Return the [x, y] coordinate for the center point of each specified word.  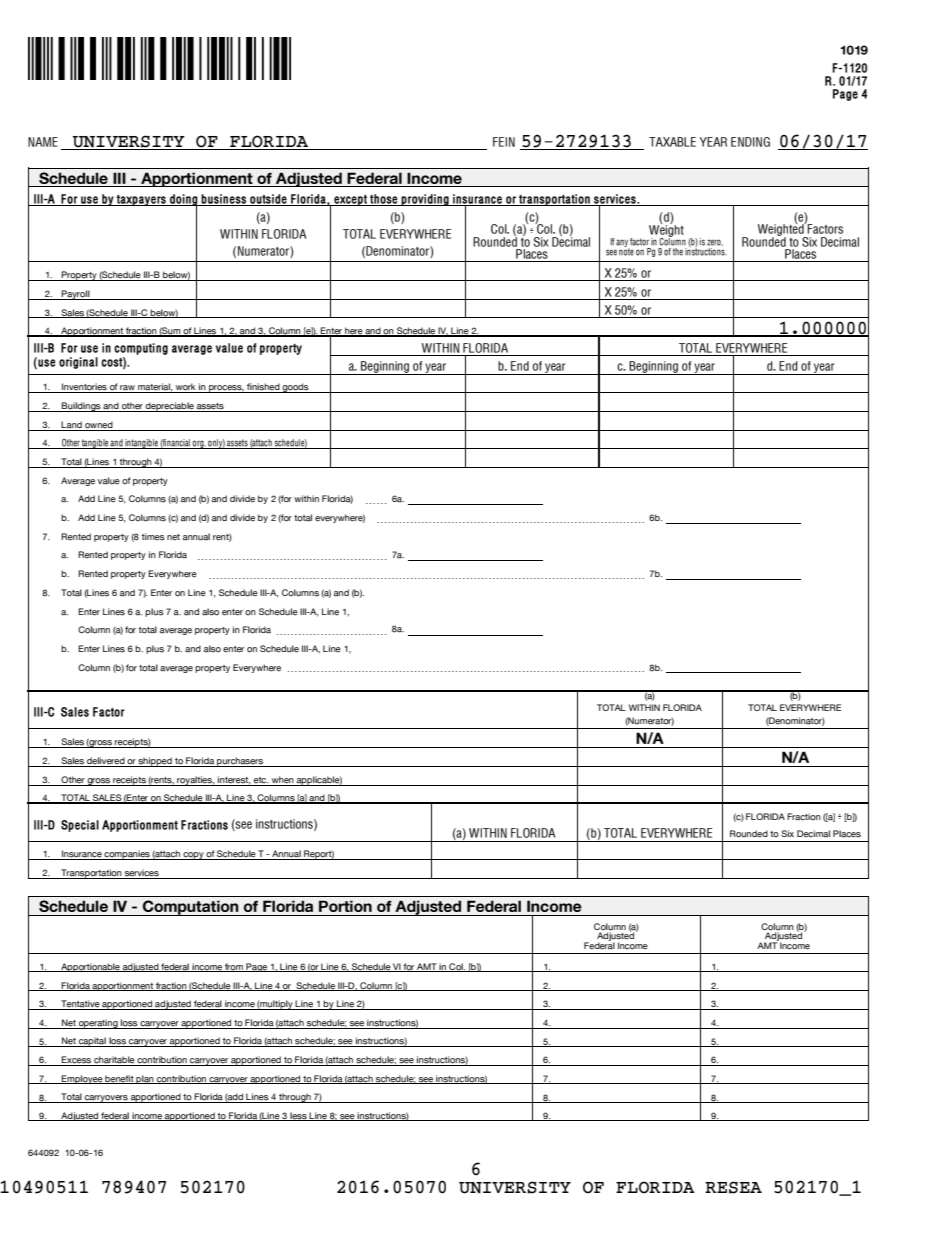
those [384, 200]
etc [261, 780]
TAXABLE [672, 142]
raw [128, 389]
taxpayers [141, 200]
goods [296, 388]
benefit [120, 1079]
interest [234, 780]
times [153, 537]
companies [127, 855]
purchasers [240, 762]
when [283, 780]
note [626, 251]
